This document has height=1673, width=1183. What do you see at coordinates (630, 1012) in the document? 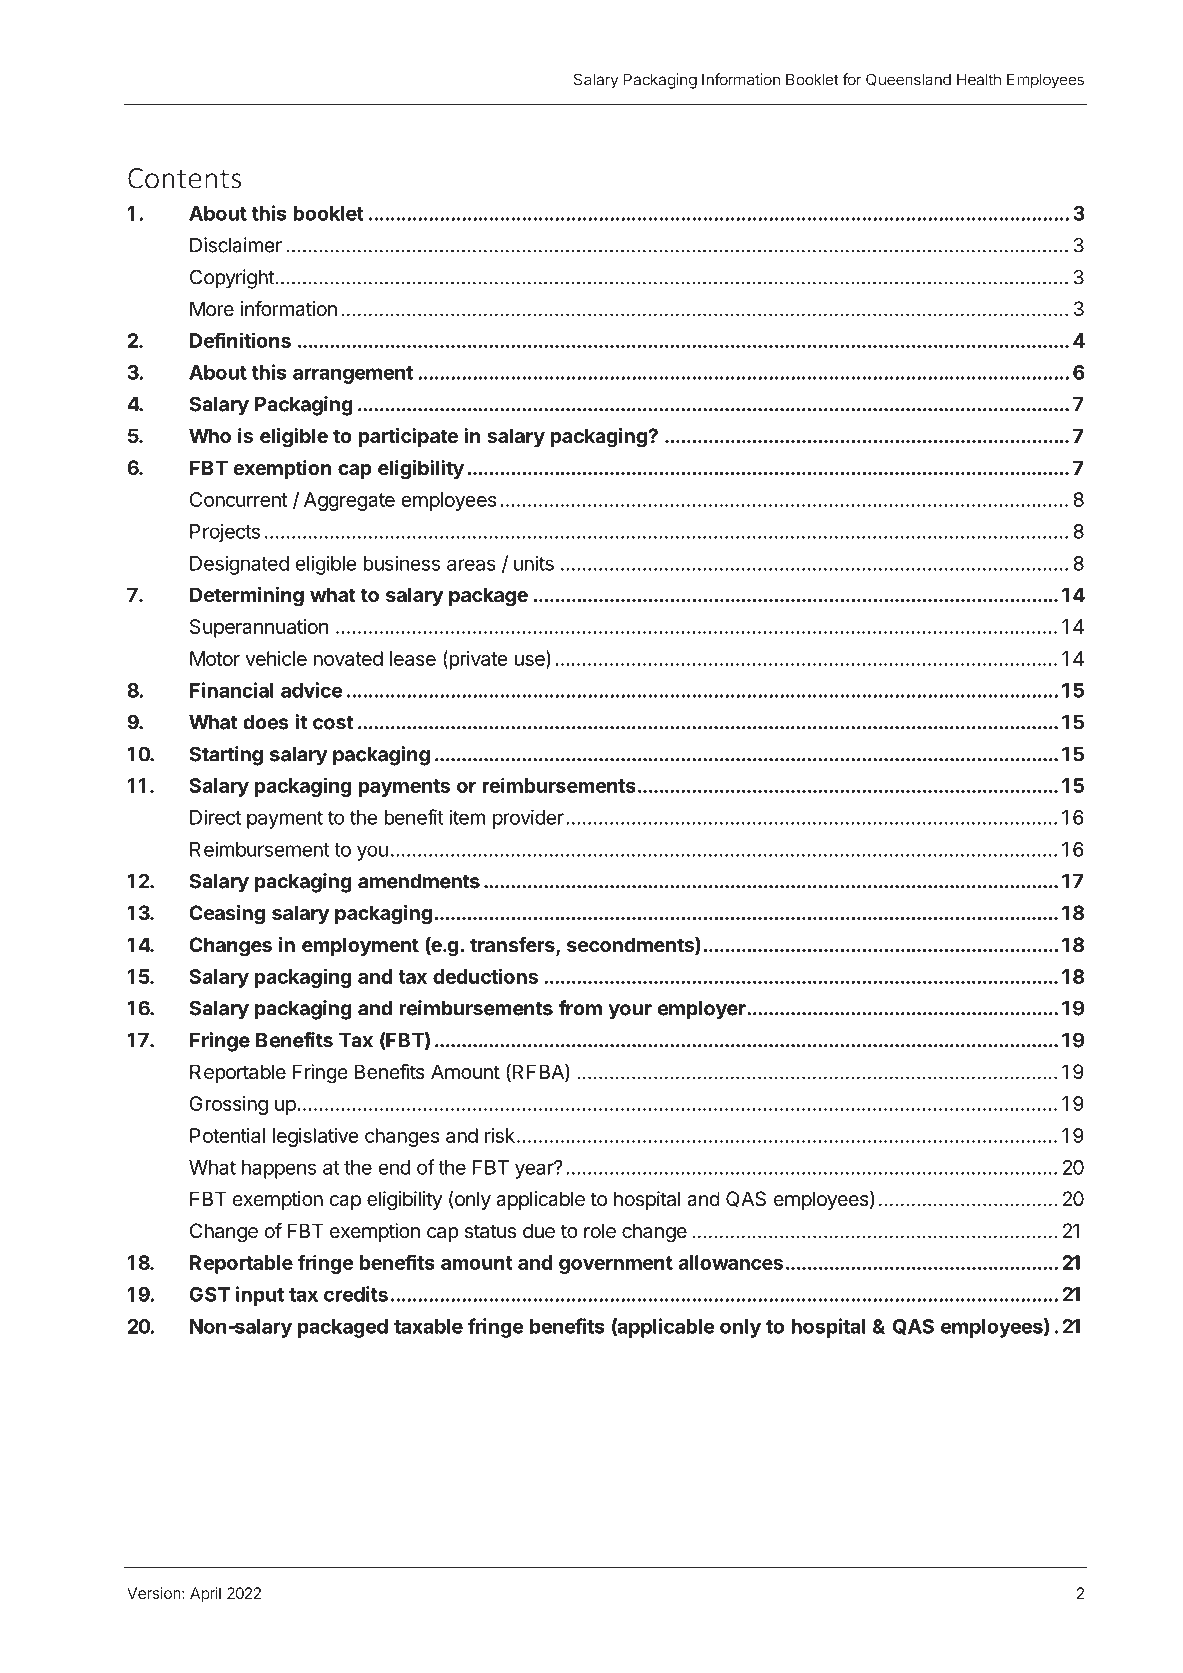
I see `your` at bounding box center [630, 1012].
